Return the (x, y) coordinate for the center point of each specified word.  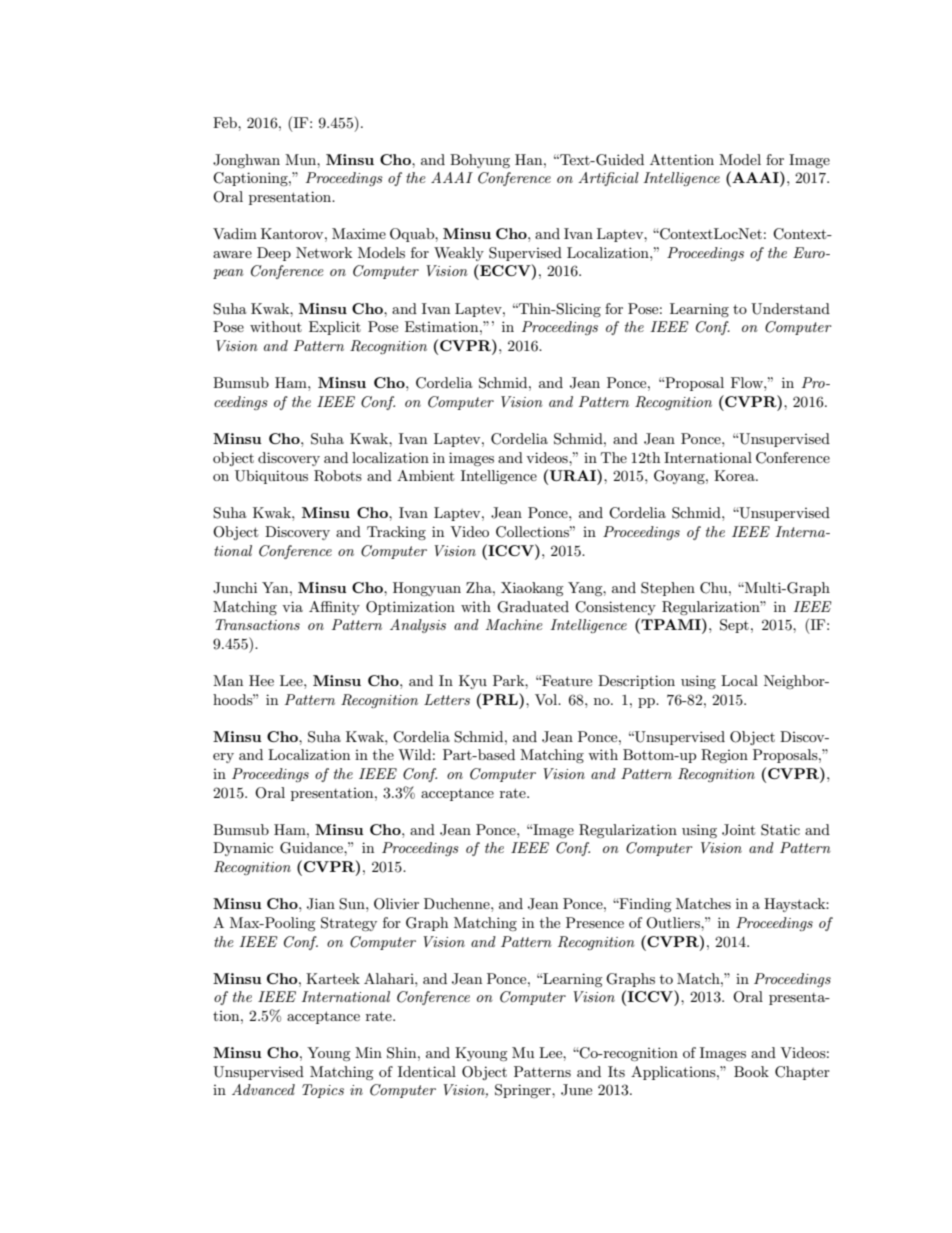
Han (530, 159)
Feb (226, 122)
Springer (524, 1091)
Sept (734, 626)
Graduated (533, 607)
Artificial (608, 179)
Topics (323, 1091)
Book (751, 1071)
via (292, 606)
